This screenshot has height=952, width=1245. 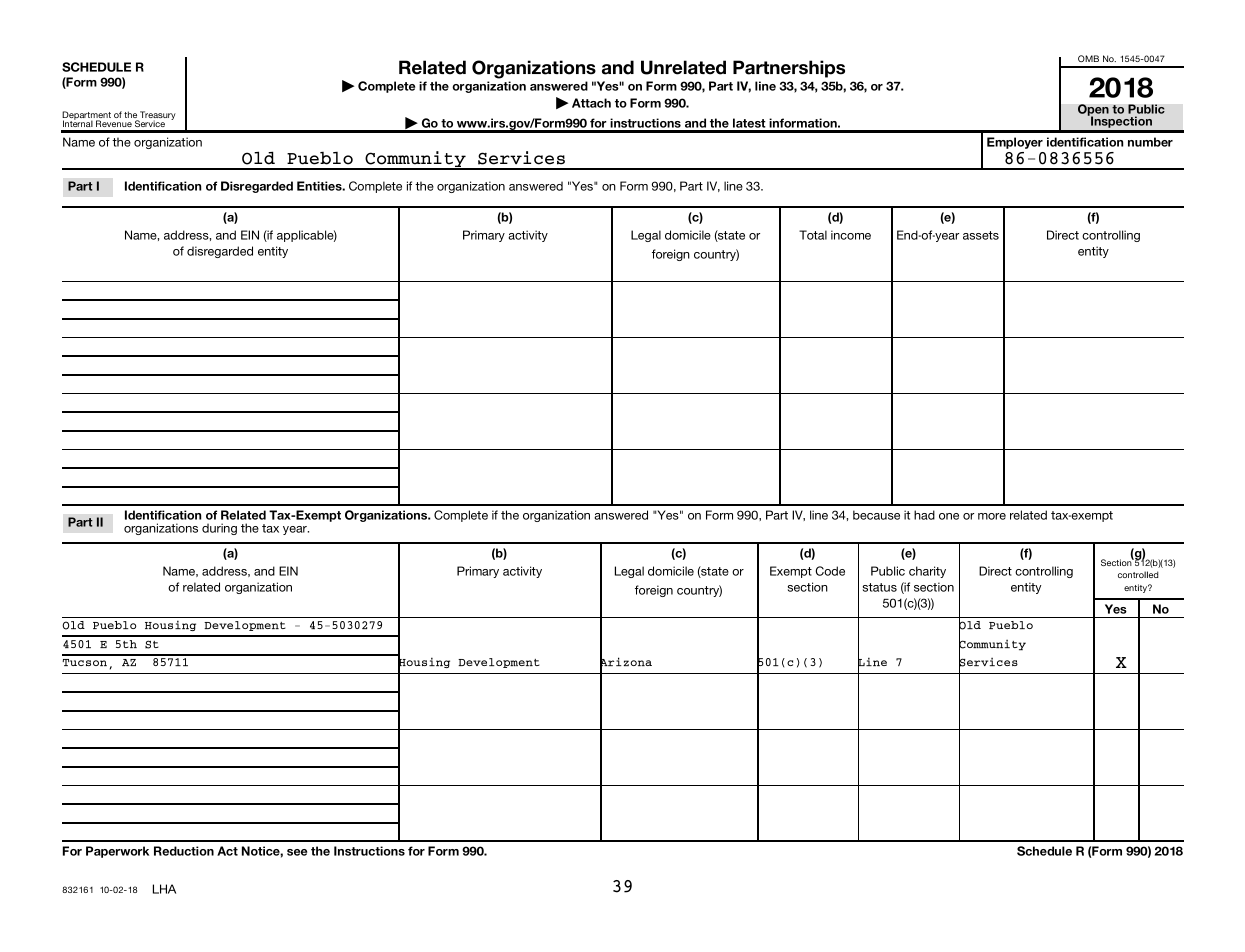 What do you see at coordinates (880, 587) in the screenshot?
I see `status` at bounding box center [880, 587].
